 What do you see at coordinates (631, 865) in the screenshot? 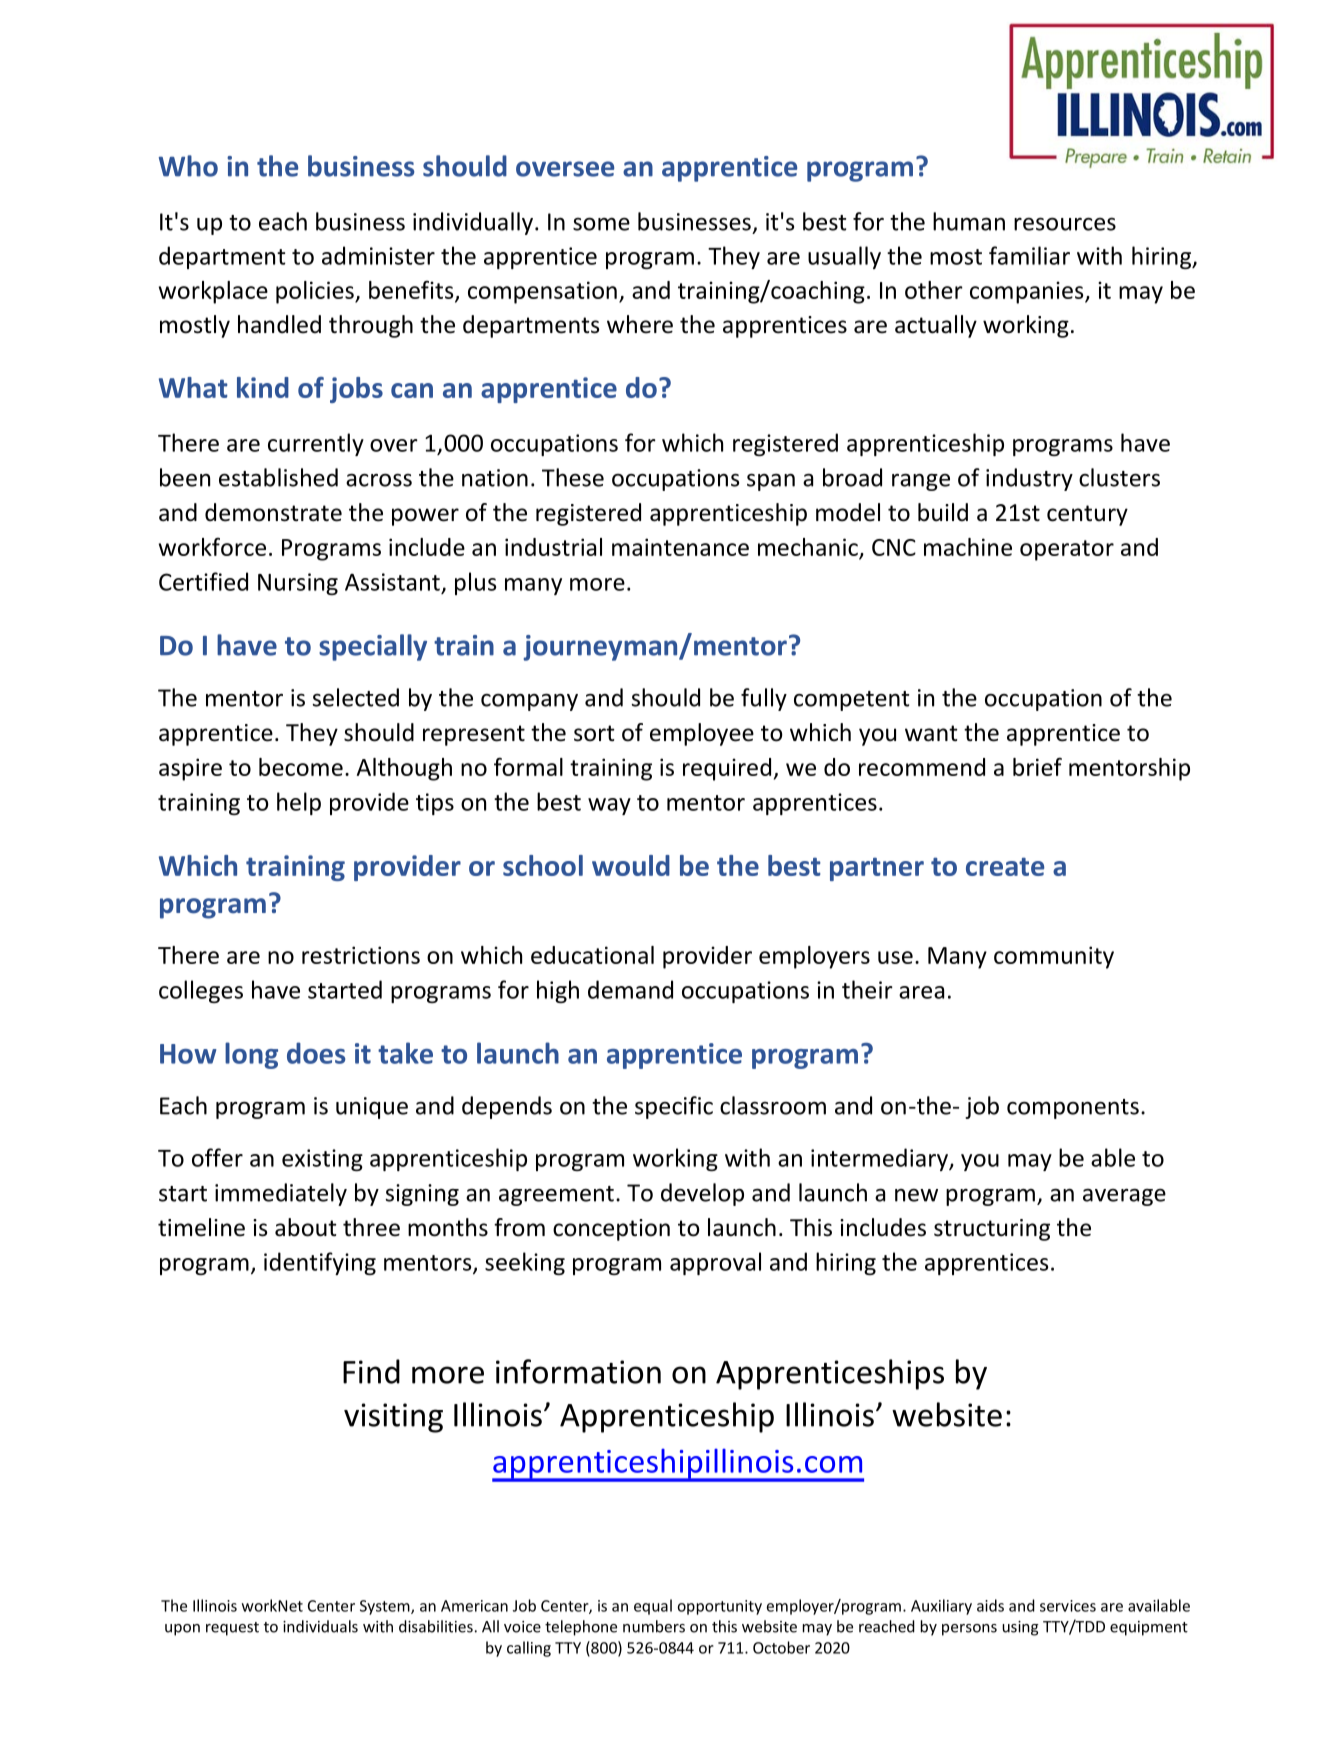
I see `would` at bounding box center [631, 865].
